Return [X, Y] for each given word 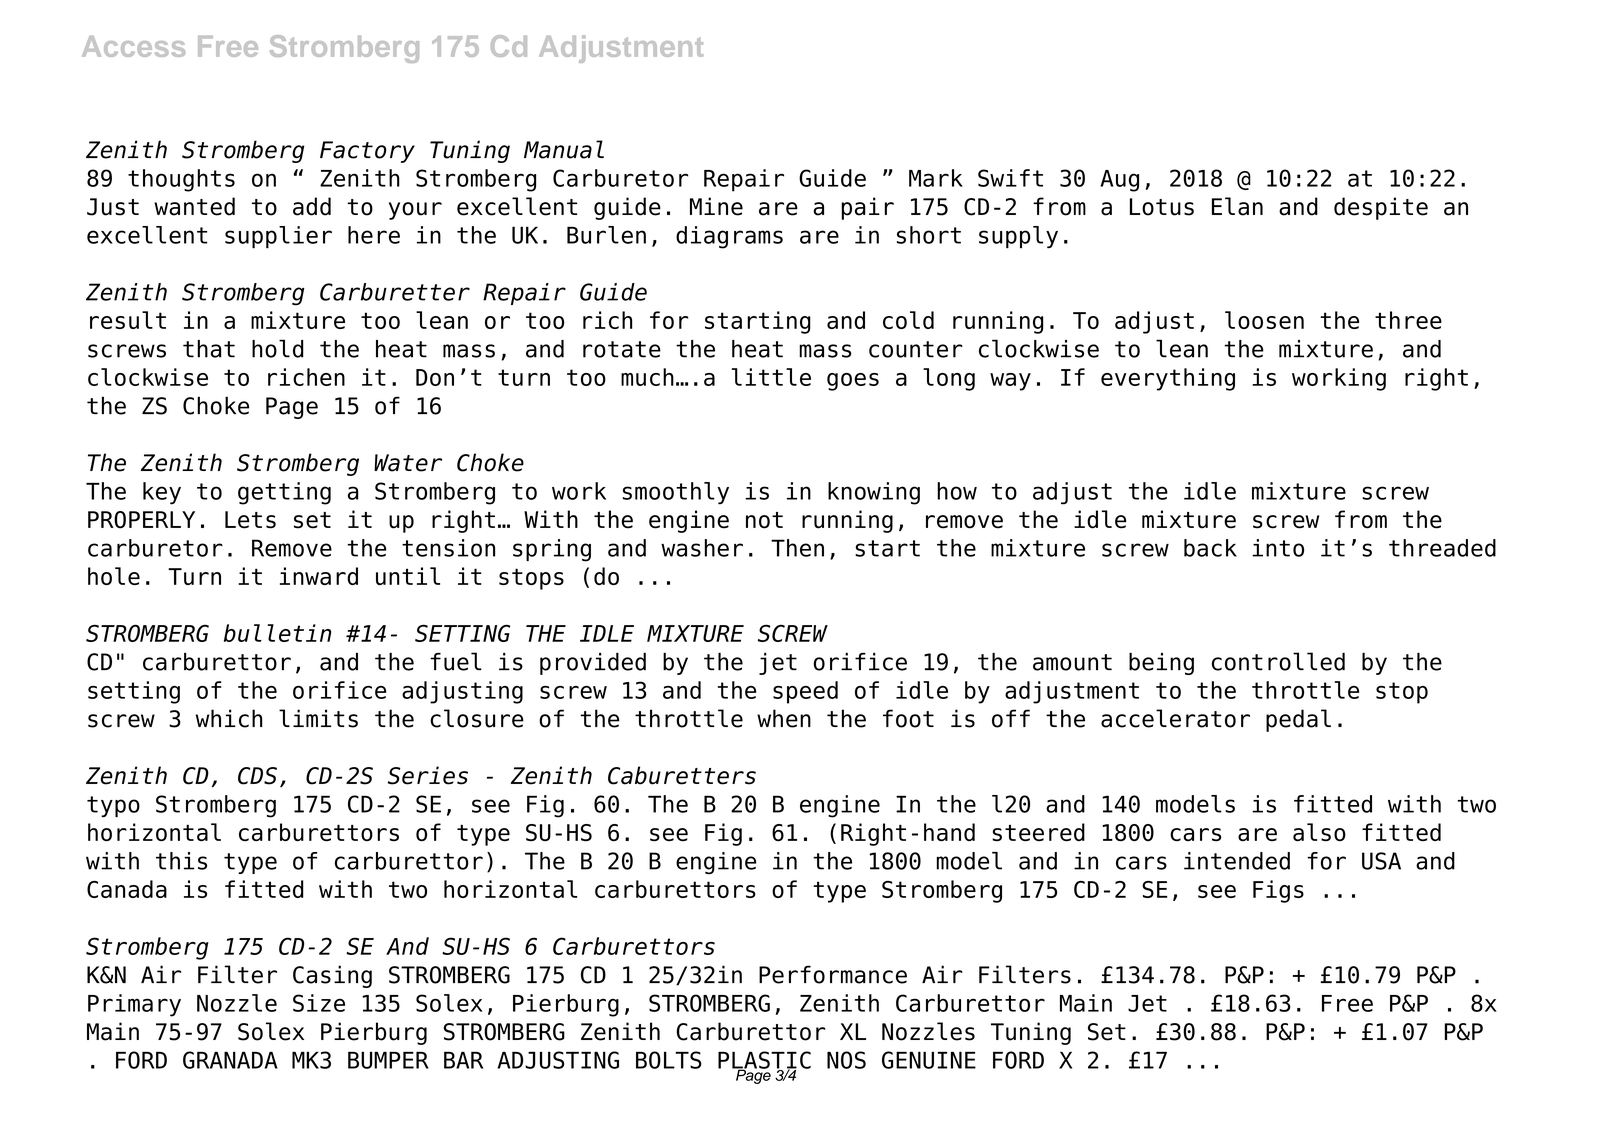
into [1278, 548]
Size [319, 1003]
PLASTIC [764, 1061]
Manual [564, 149]
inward [319, 576]
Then [797, 548]
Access [133, 46]
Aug [1119, 181]
